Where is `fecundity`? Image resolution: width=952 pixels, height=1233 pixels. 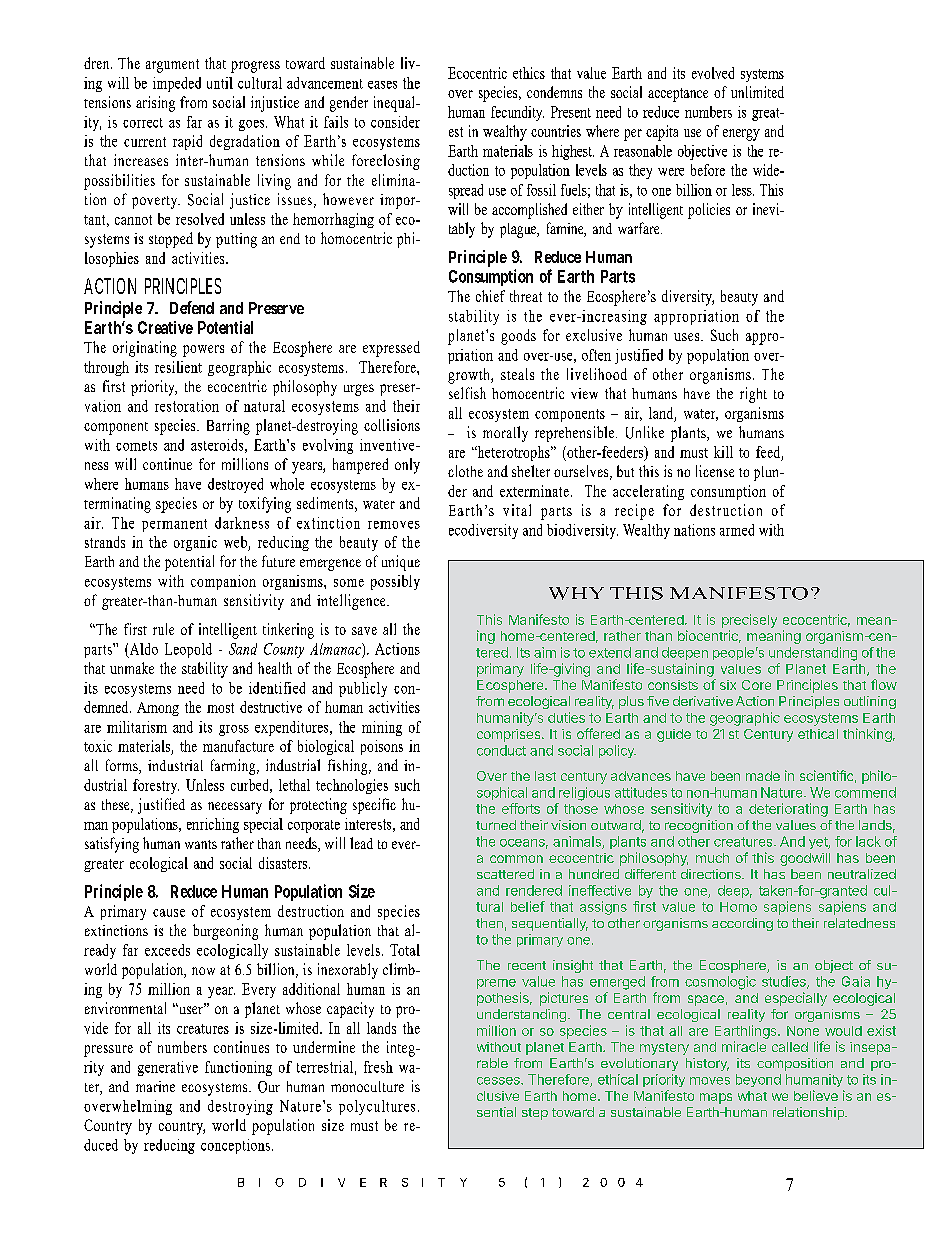 fecundity is located at coordinates (517, 113).
